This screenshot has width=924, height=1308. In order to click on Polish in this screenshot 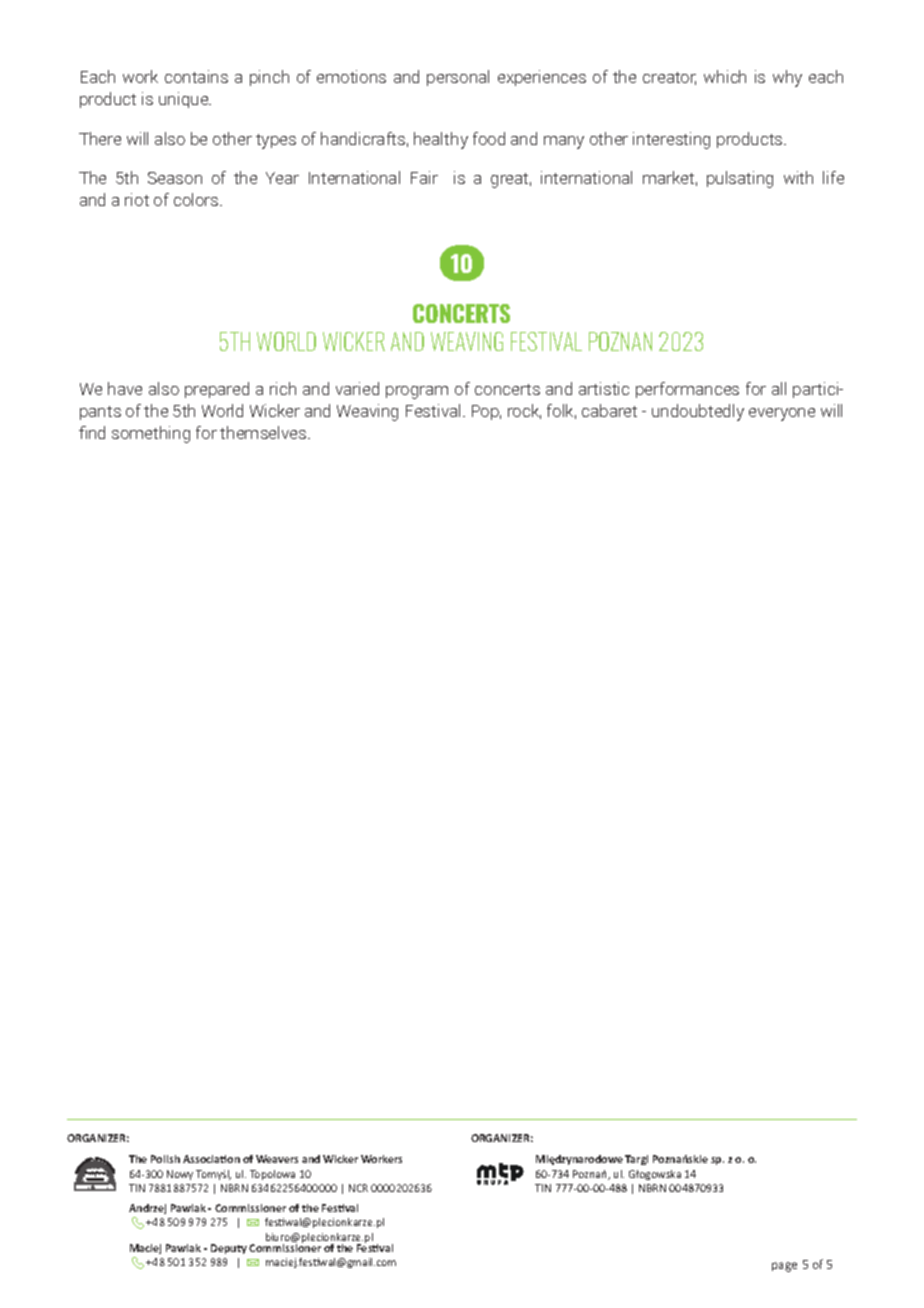, I will do `click(165, 1159)`.
